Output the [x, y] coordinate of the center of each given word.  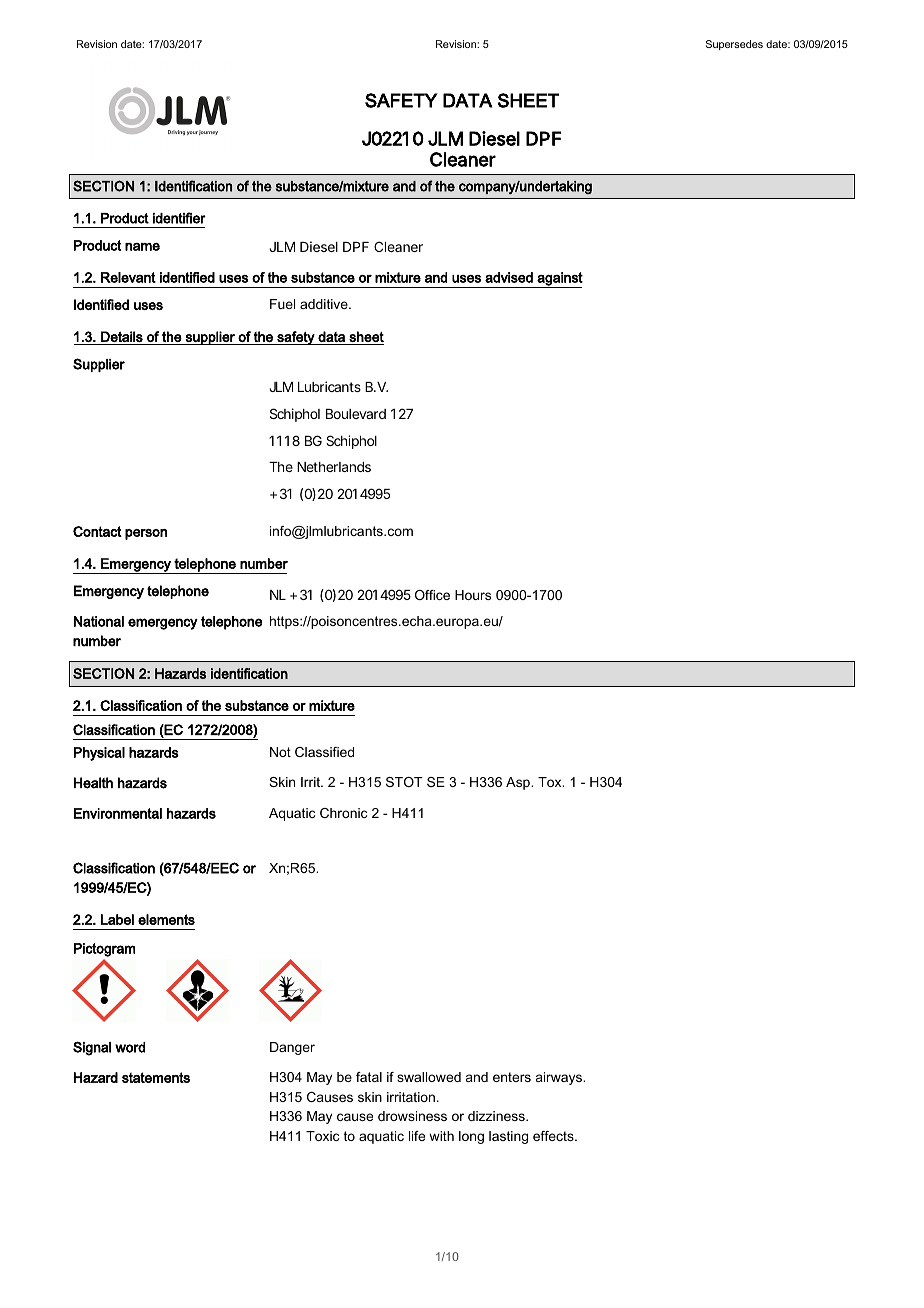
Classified [324, 752]
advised [509, 277]
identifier [179, 218]
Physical [99, 754]
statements [156, 1077]
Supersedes [734, 45]
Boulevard [356, 414]
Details [122, 336]
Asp [519, 783]
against [559, 280]
